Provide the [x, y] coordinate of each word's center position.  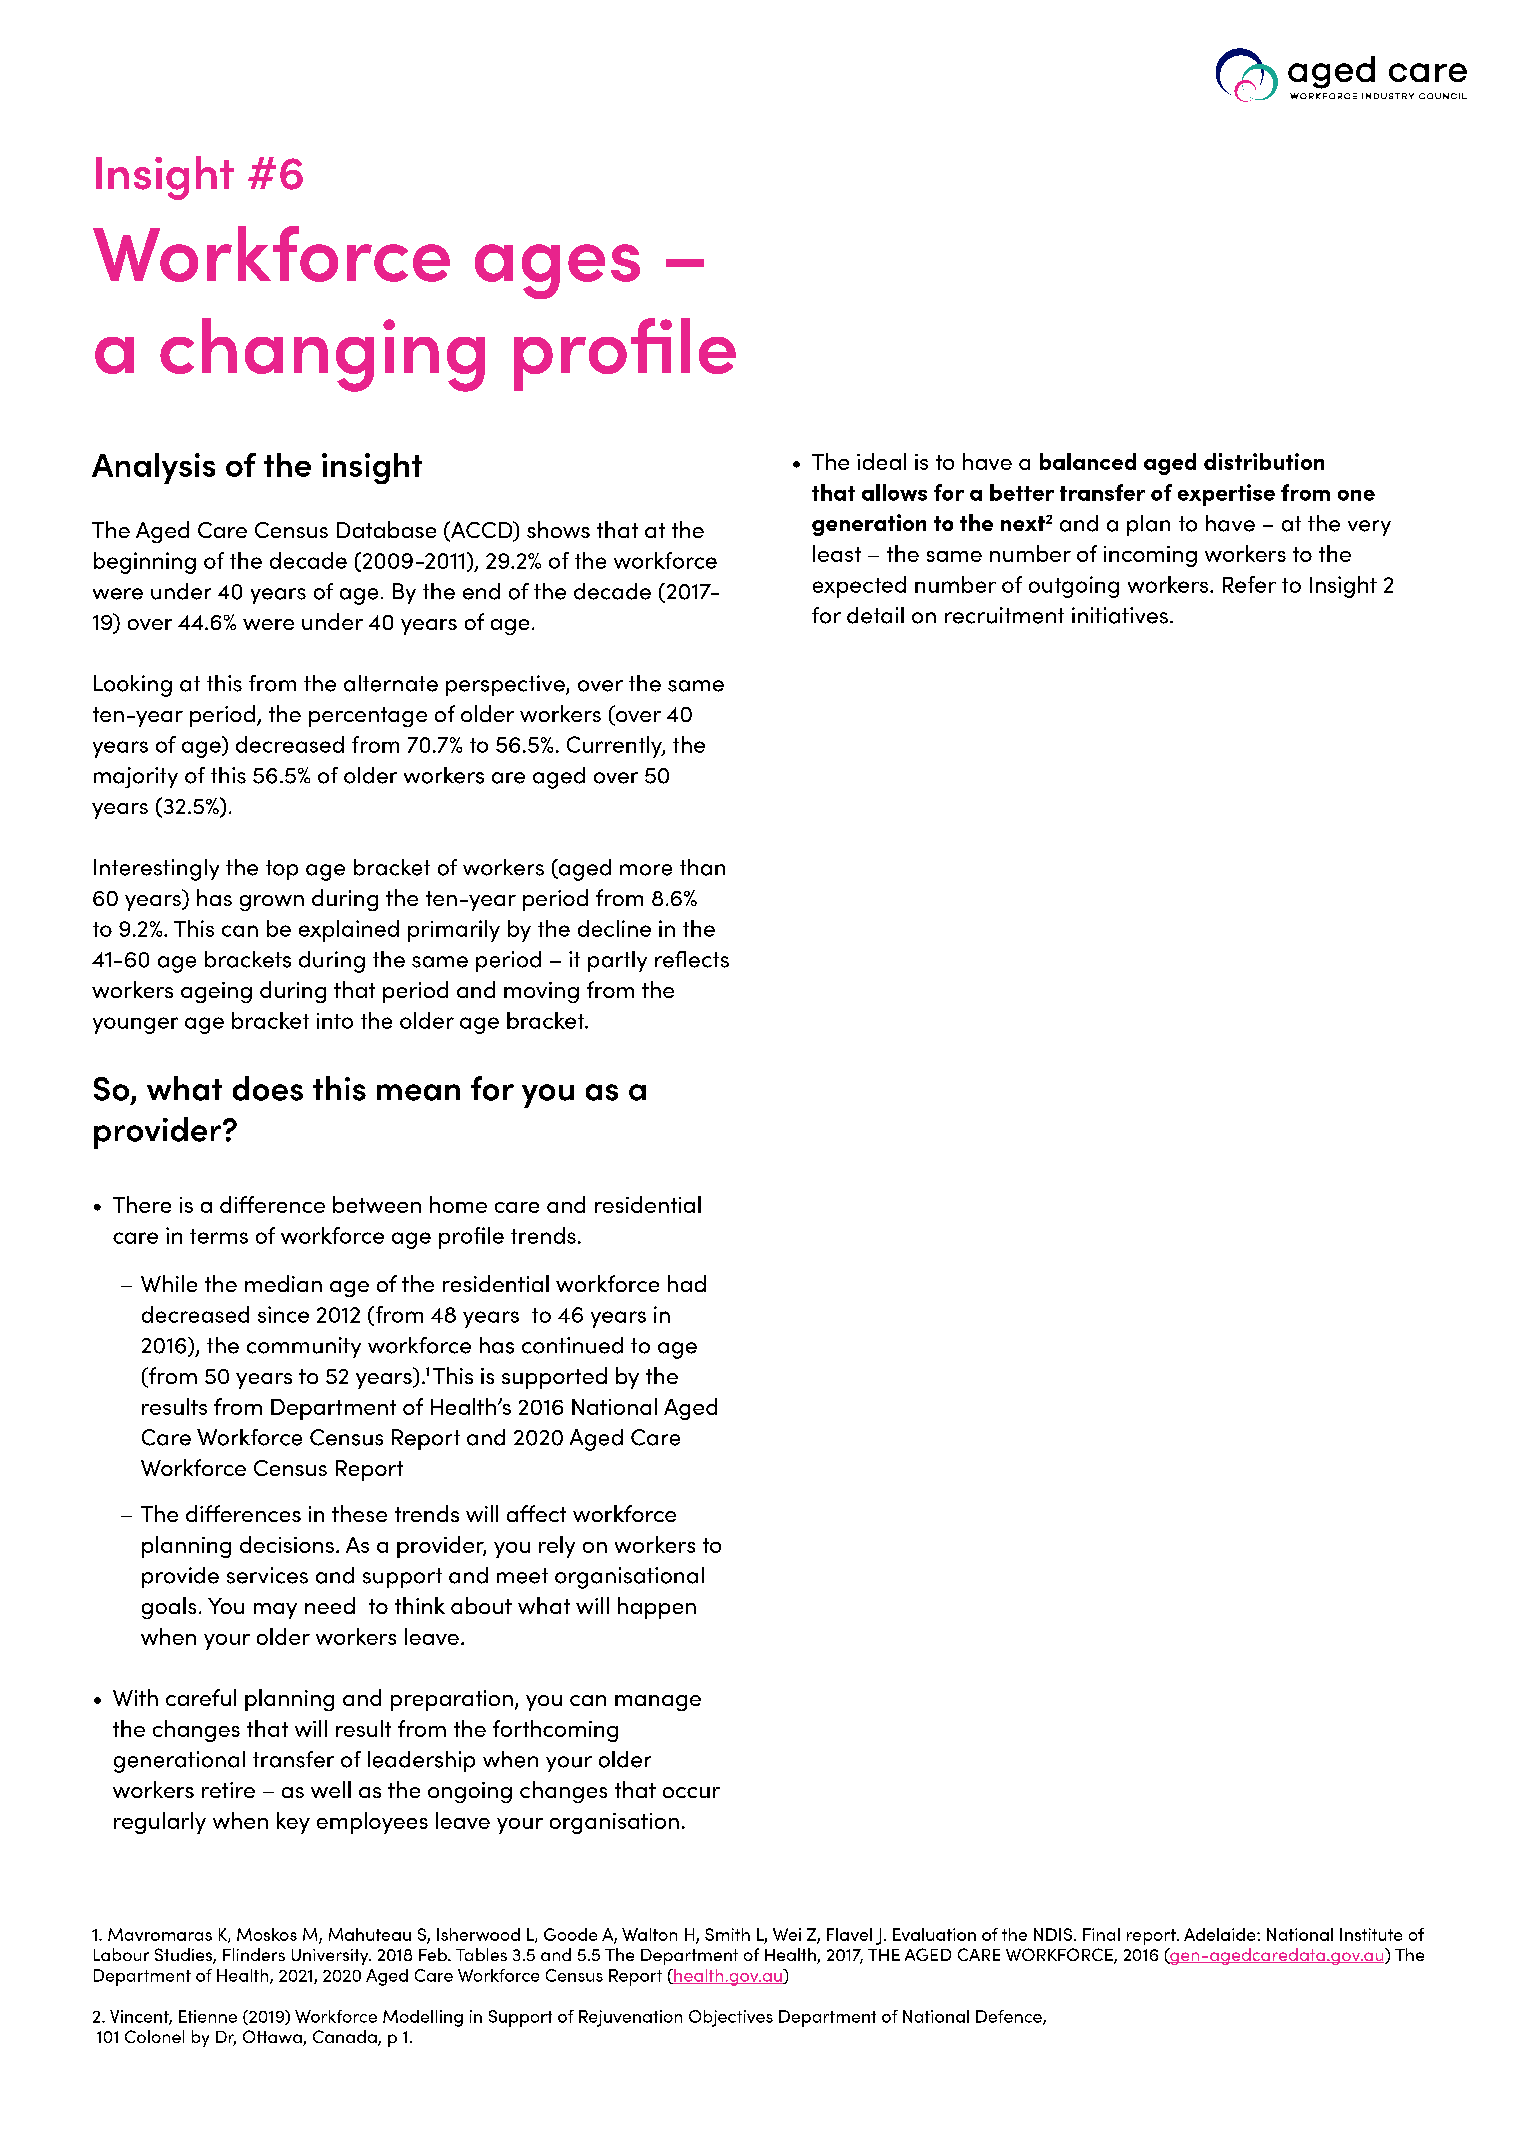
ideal [881, 461]
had [687, 1283]
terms [219, 1236]
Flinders [254, 1954]
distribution [1264, 461]
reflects [692, 959]
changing [322, 355]
